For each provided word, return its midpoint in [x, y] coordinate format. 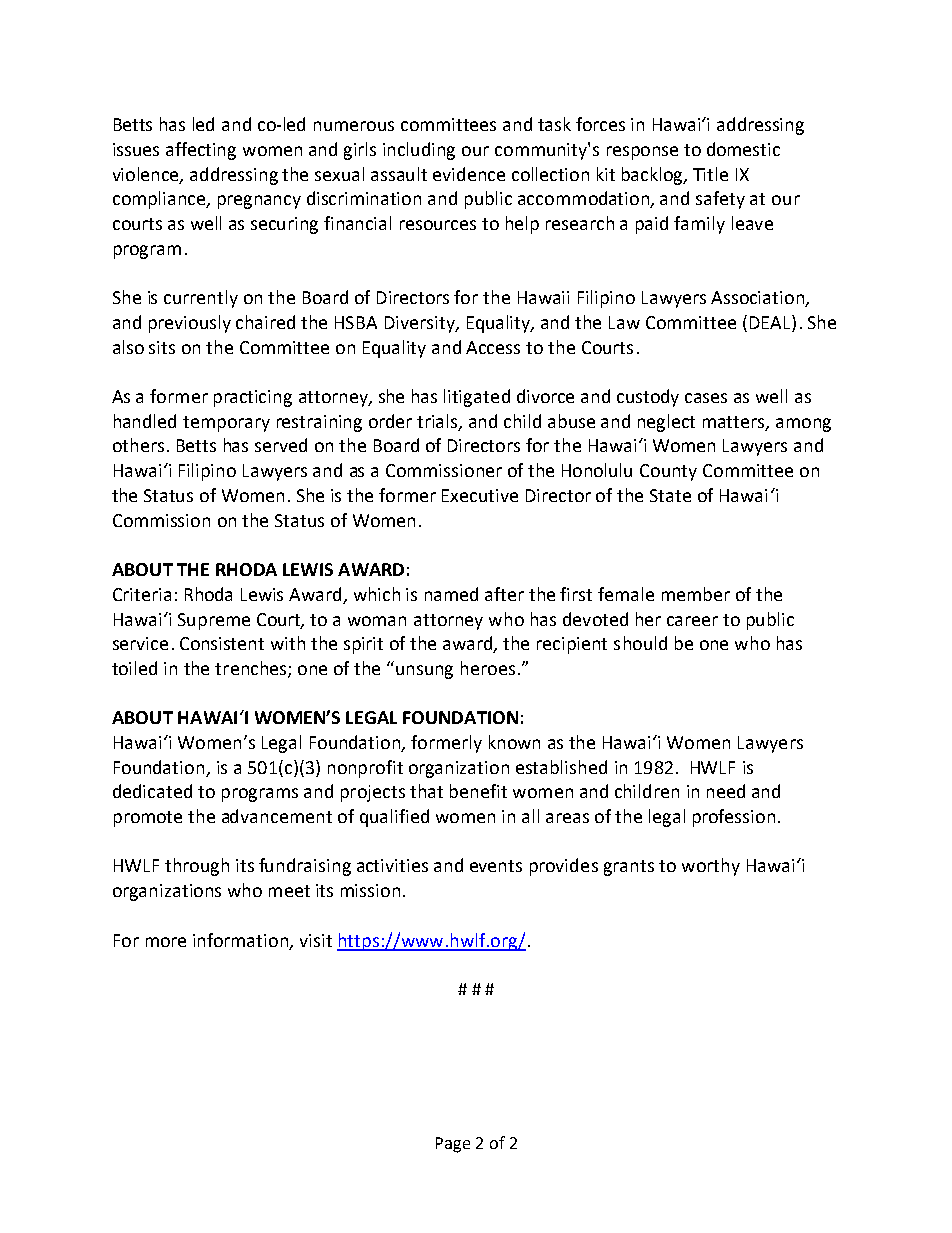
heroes [488, 668]
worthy [711, 867]
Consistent [222, 643]
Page [453, 1145]
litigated [477, 398]
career [692, 621]
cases [706, 398]
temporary [226, 424]
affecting [201, 151]
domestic [743, 149]
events [496, 866]
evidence [469, 174]
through [197, 867]
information [242, 941]
